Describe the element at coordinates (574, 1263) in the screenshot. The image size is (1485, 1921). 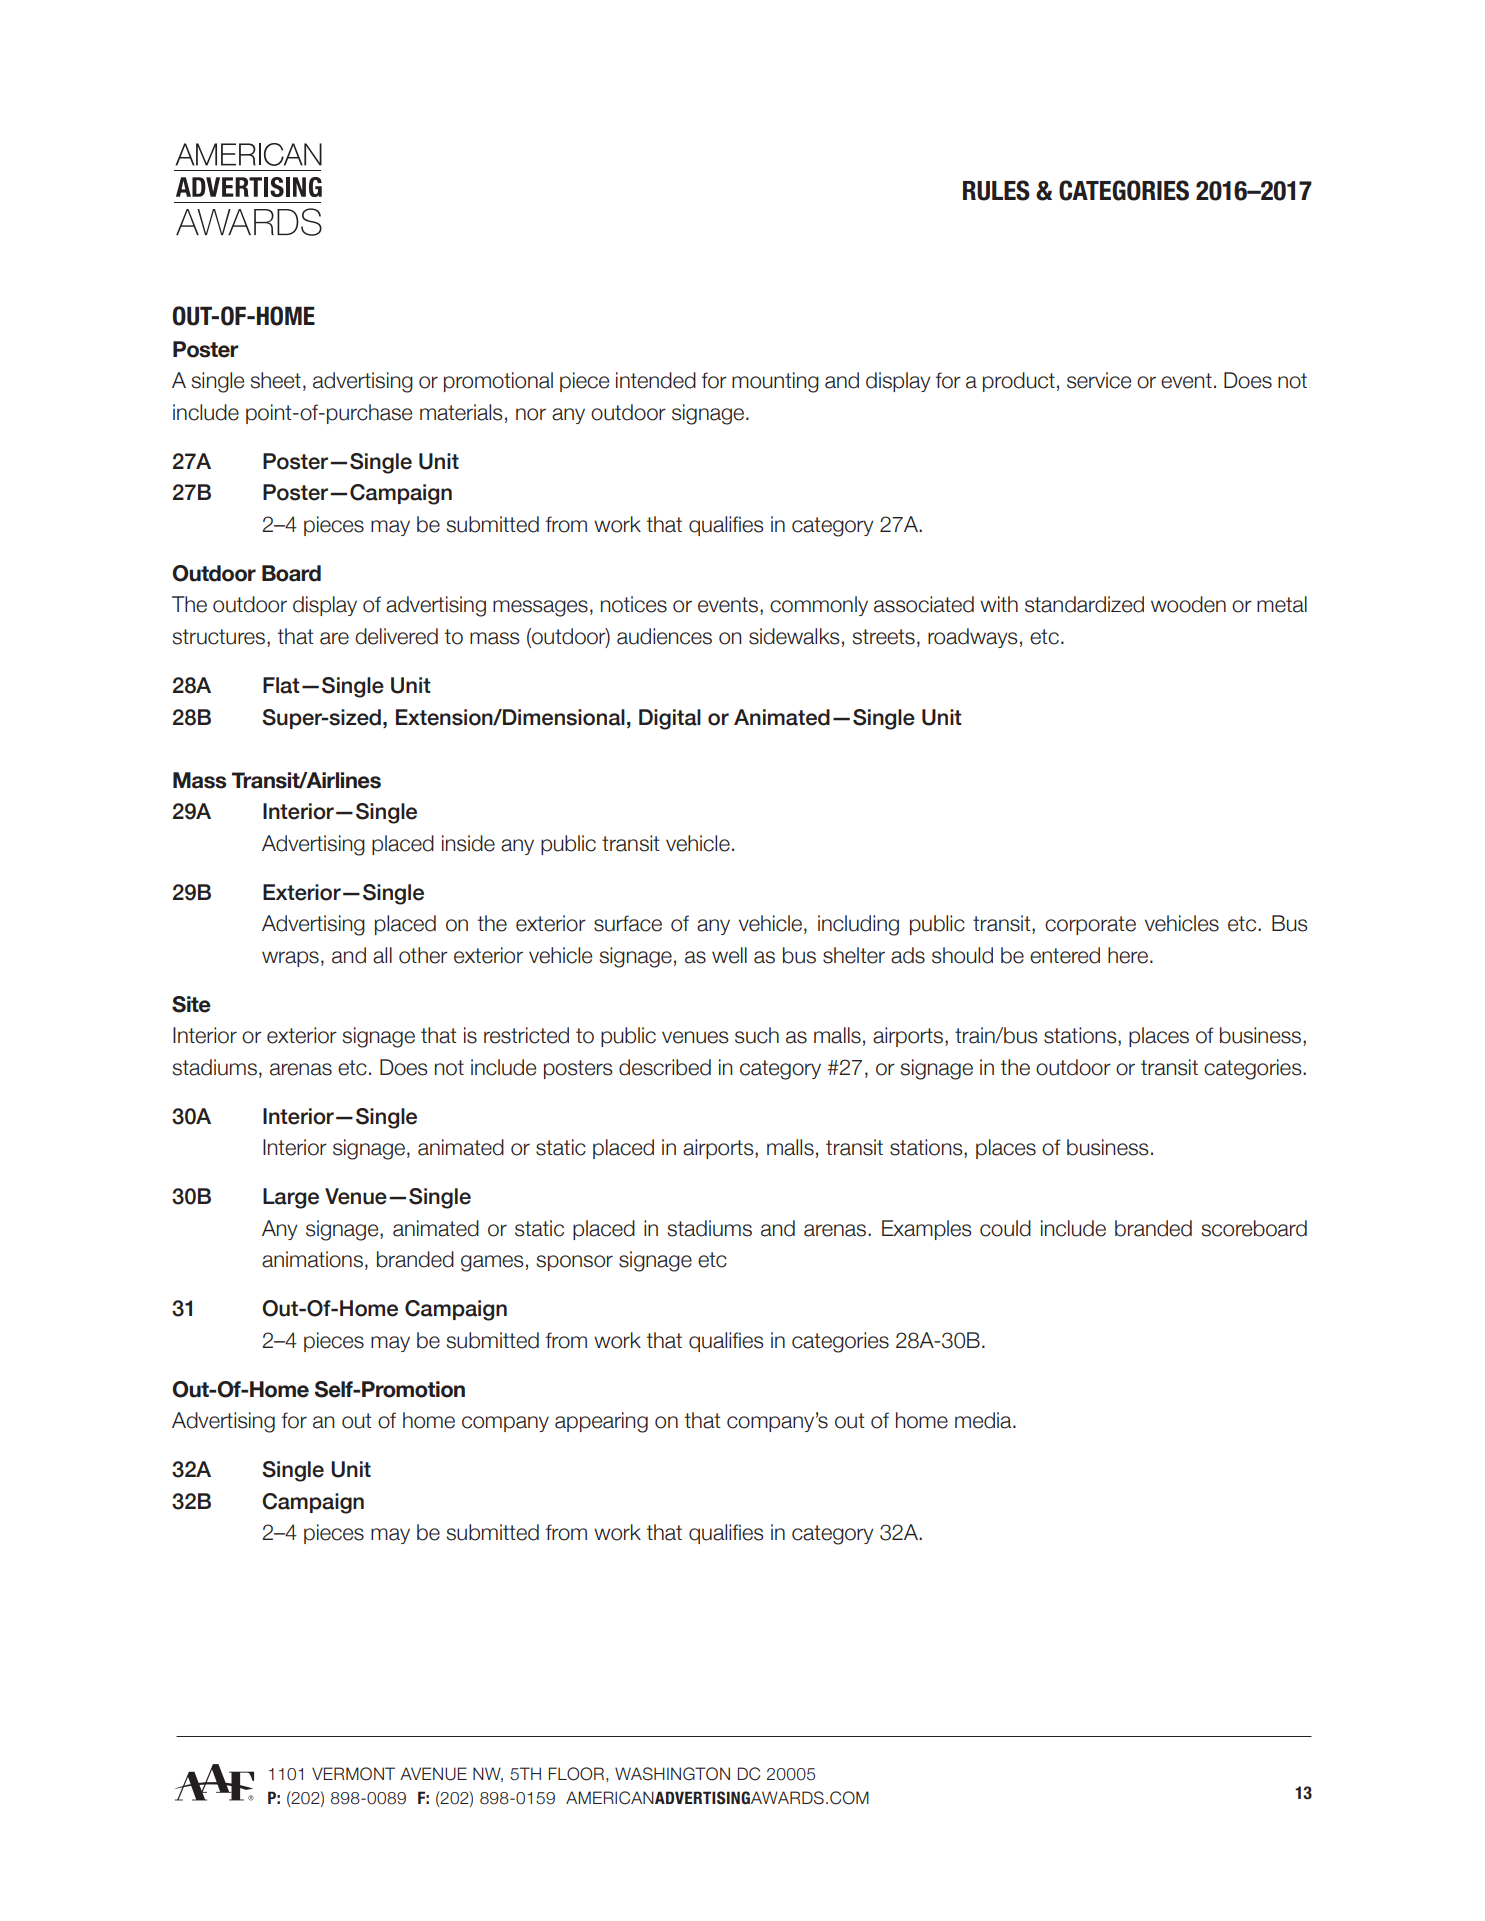
I see `sponsor` at that location.
